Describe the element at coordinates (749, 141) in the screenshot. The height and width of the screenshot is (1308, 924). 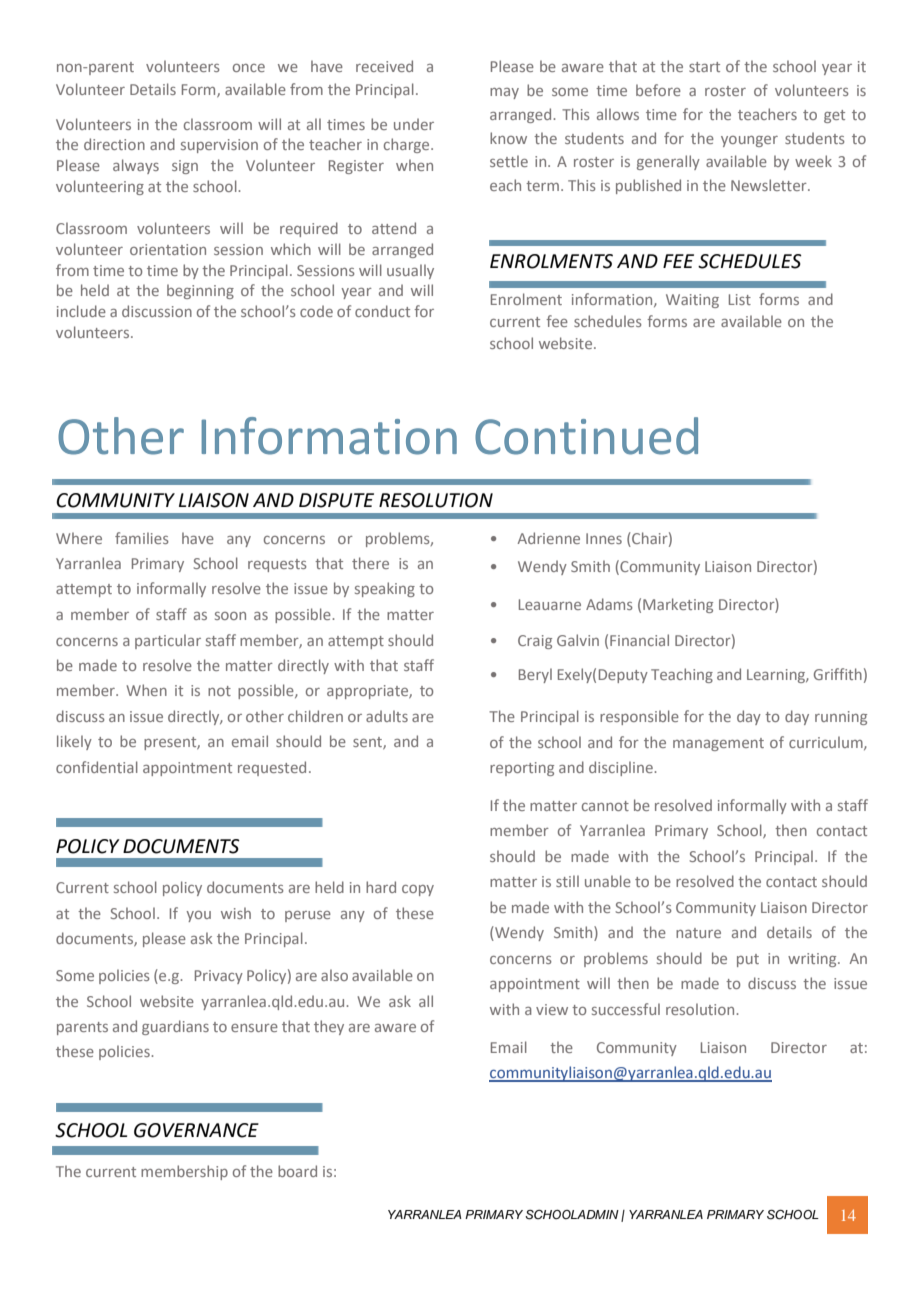
I see `younger` at that location.
